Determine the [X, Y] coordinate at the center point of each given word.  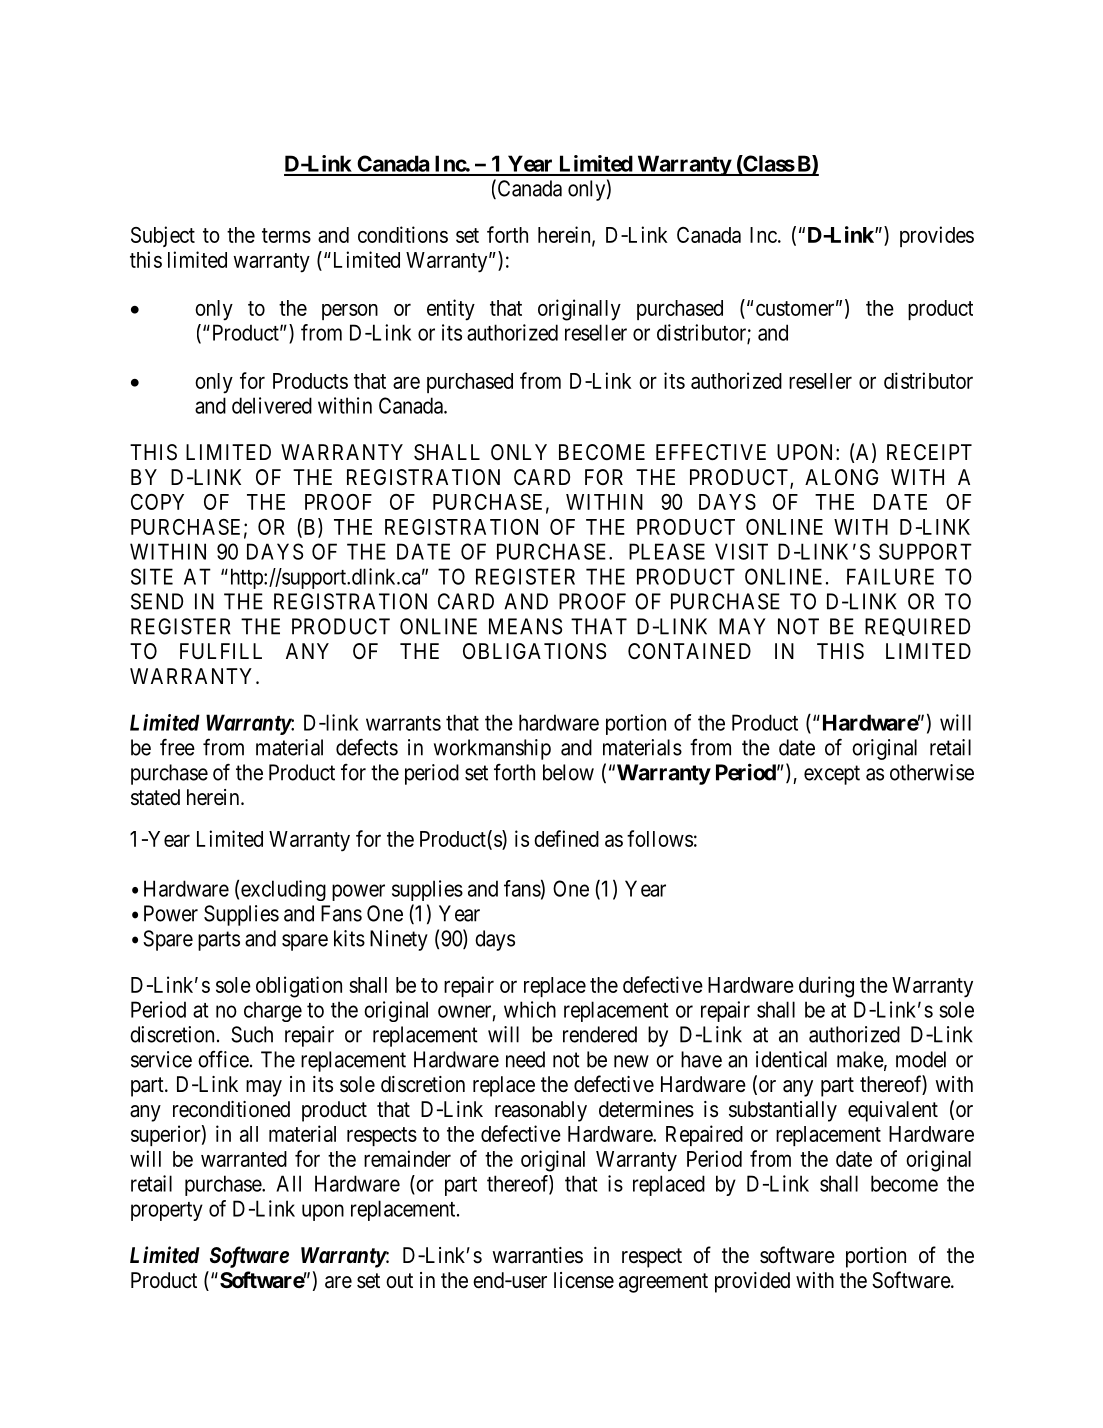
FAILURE [890, 576]
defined [566, 838]
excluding [283, 890]
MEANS [525, 626]
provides [937, 236]
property [167, 1211]
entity [451, 310]
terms [286, 235]
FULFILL [221, 651]
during [826, 987]
